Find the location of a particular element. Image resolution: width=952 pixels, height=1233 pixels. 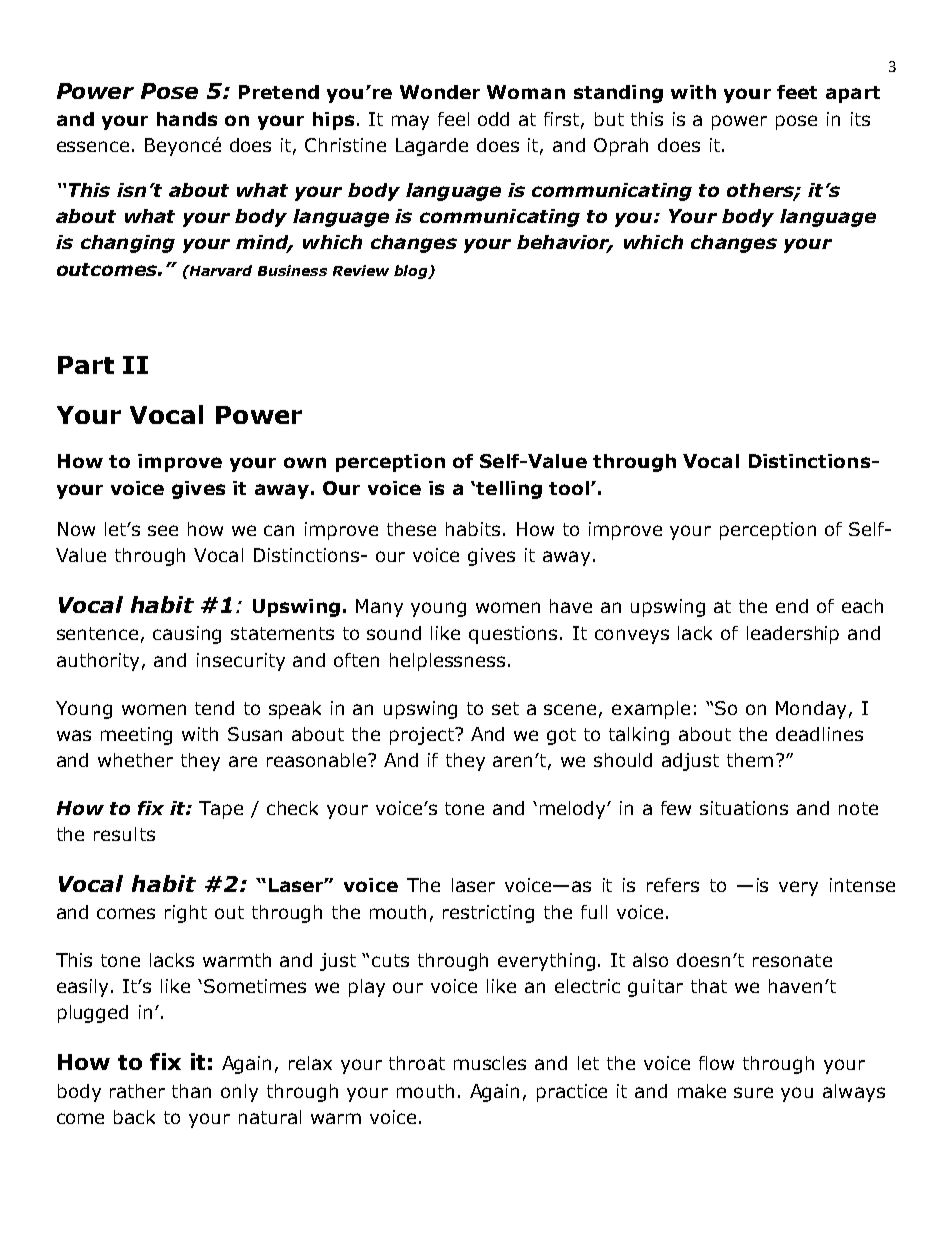

feel is located at coordinates (453, 119).
